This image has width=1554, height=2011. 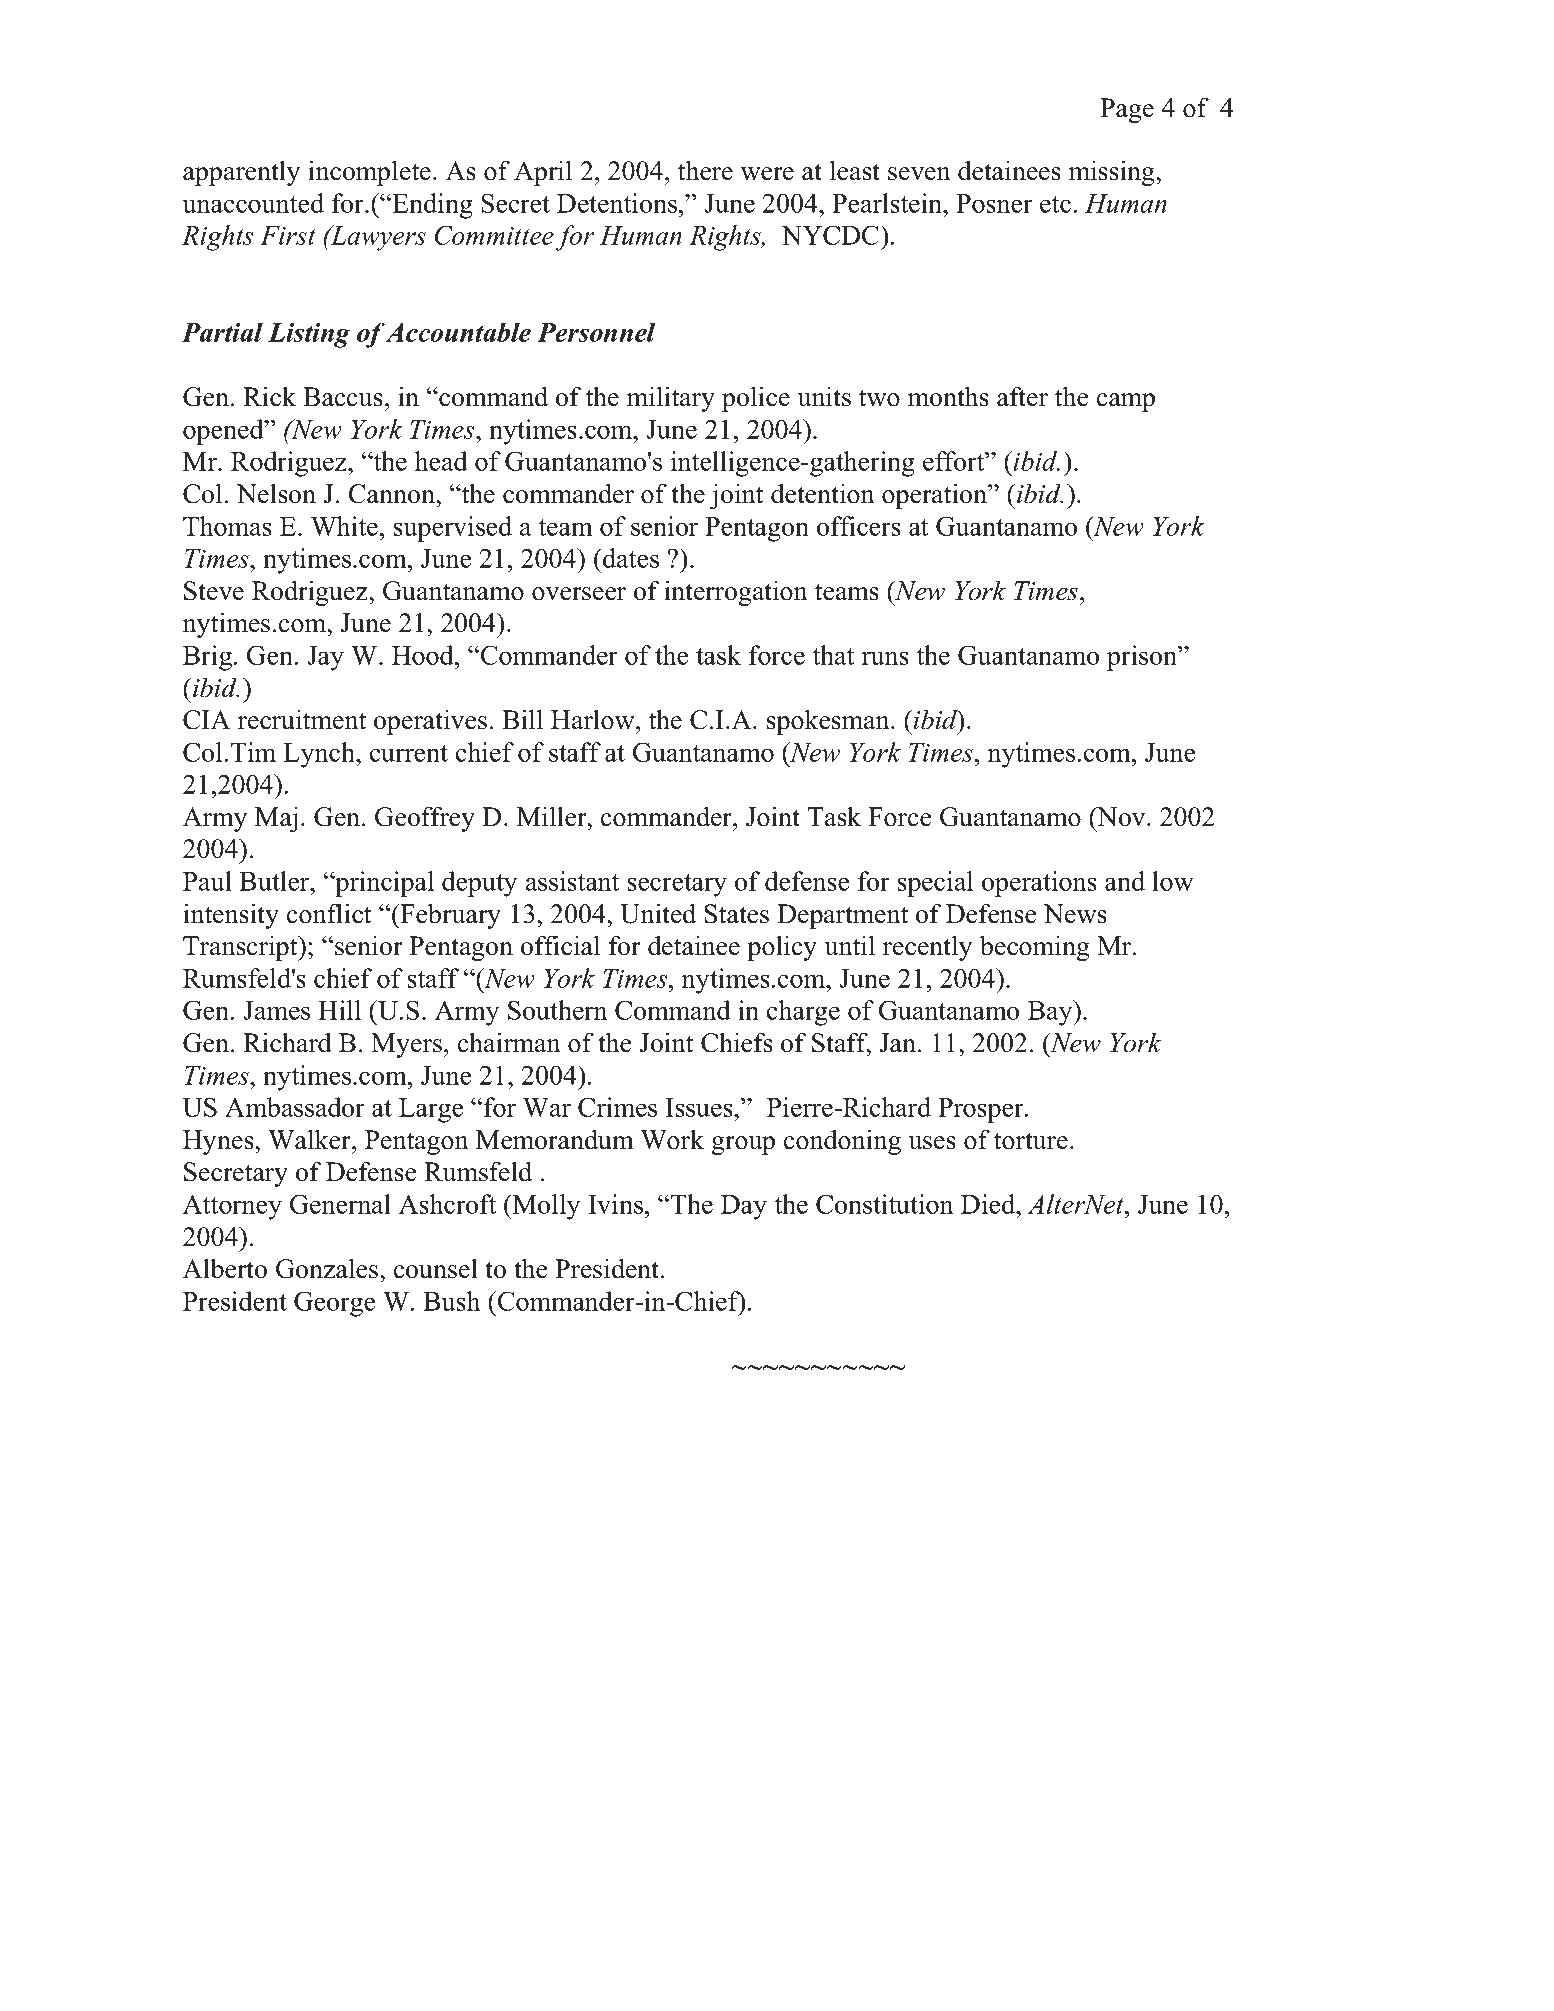 I want to click on after, so click(x=1022, y=396).
